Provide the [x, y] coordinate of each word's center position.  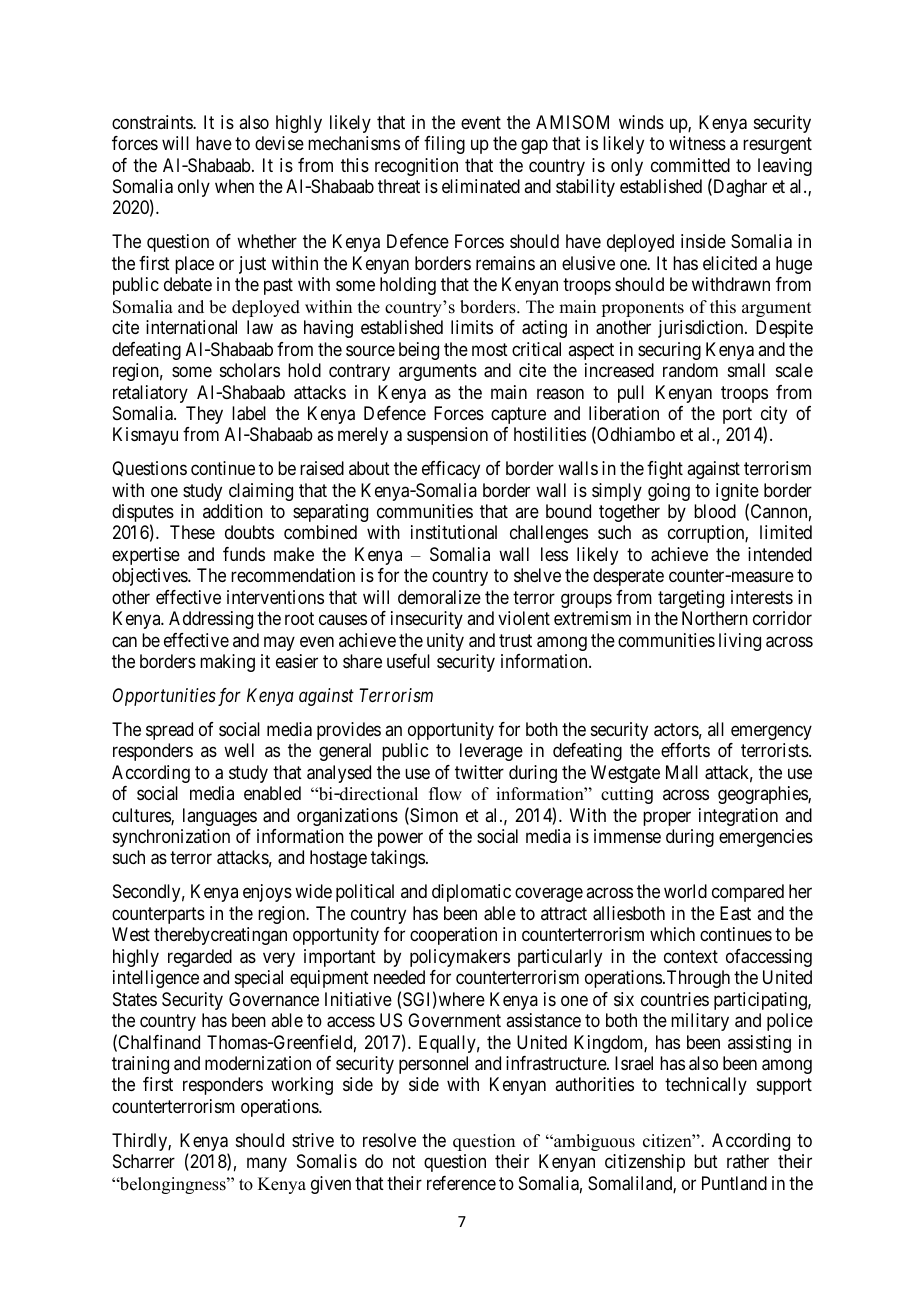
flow [445, 794]
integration [738, 817]
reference [461, 1183]
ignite [737, 493]
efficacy [451, 470]
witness [697, 143]
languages [220, 817]
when [234, 186]
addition [233, 511]
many [267, 1165]
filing [444, 145]
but [706, 1161]
